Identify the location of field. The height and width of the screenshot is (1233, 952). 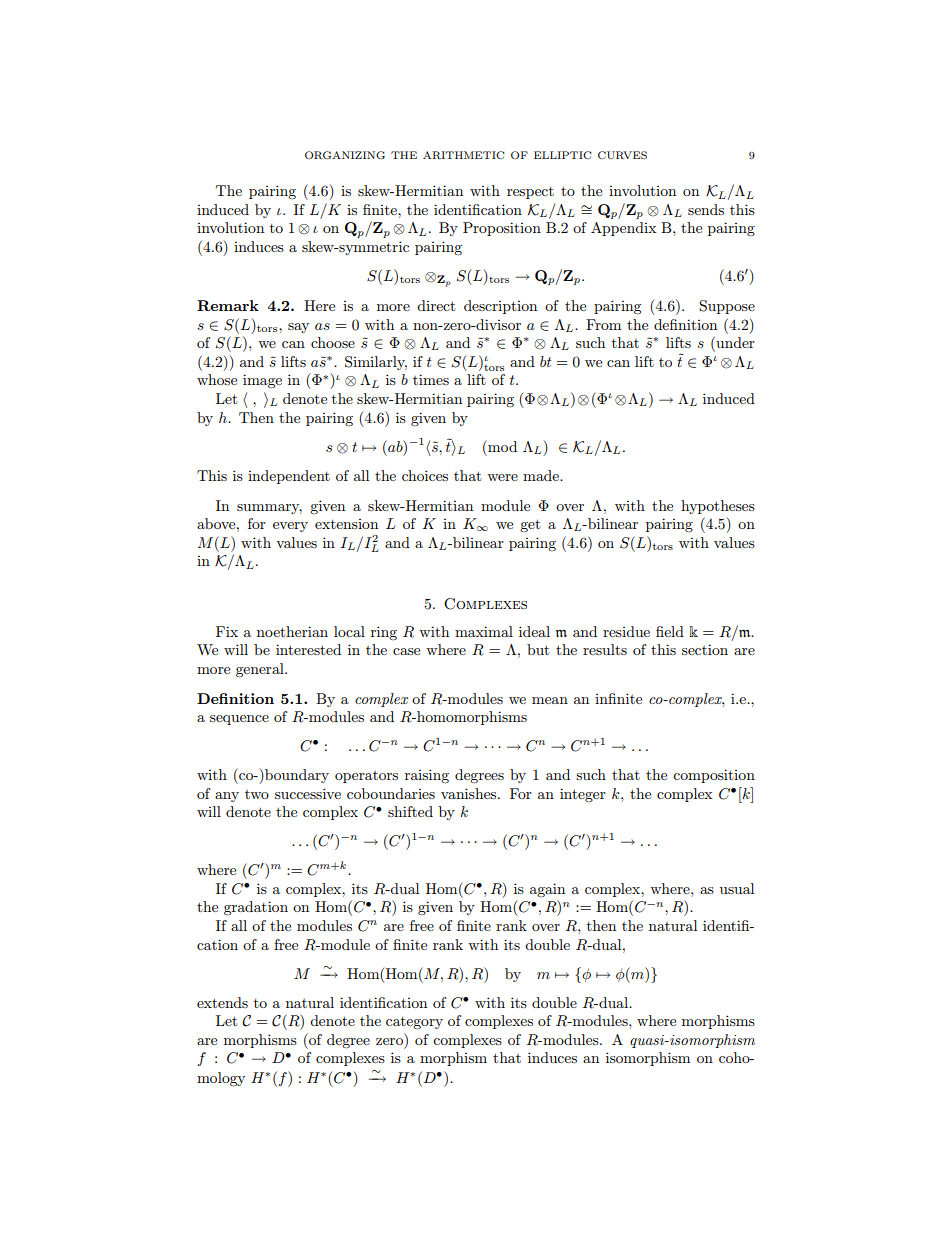
(670, 631).
